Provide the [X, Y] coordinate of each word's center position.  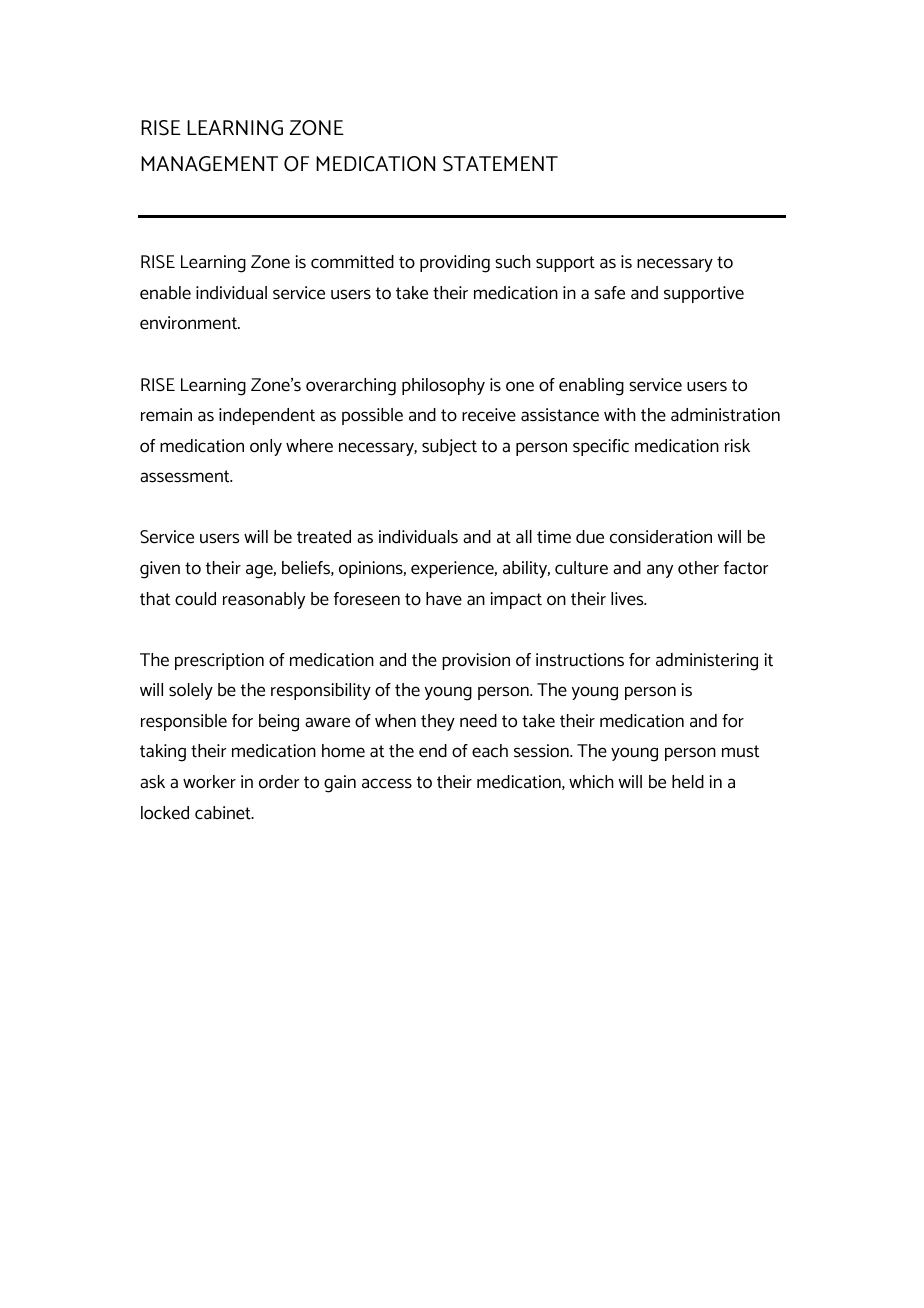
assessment [186, 476]
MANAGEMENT [209, 164]
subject [449, 447]
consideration [661, 537]
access [387, 783]
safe [609, 293]
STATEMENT [500, 164]
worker [209, 782]
